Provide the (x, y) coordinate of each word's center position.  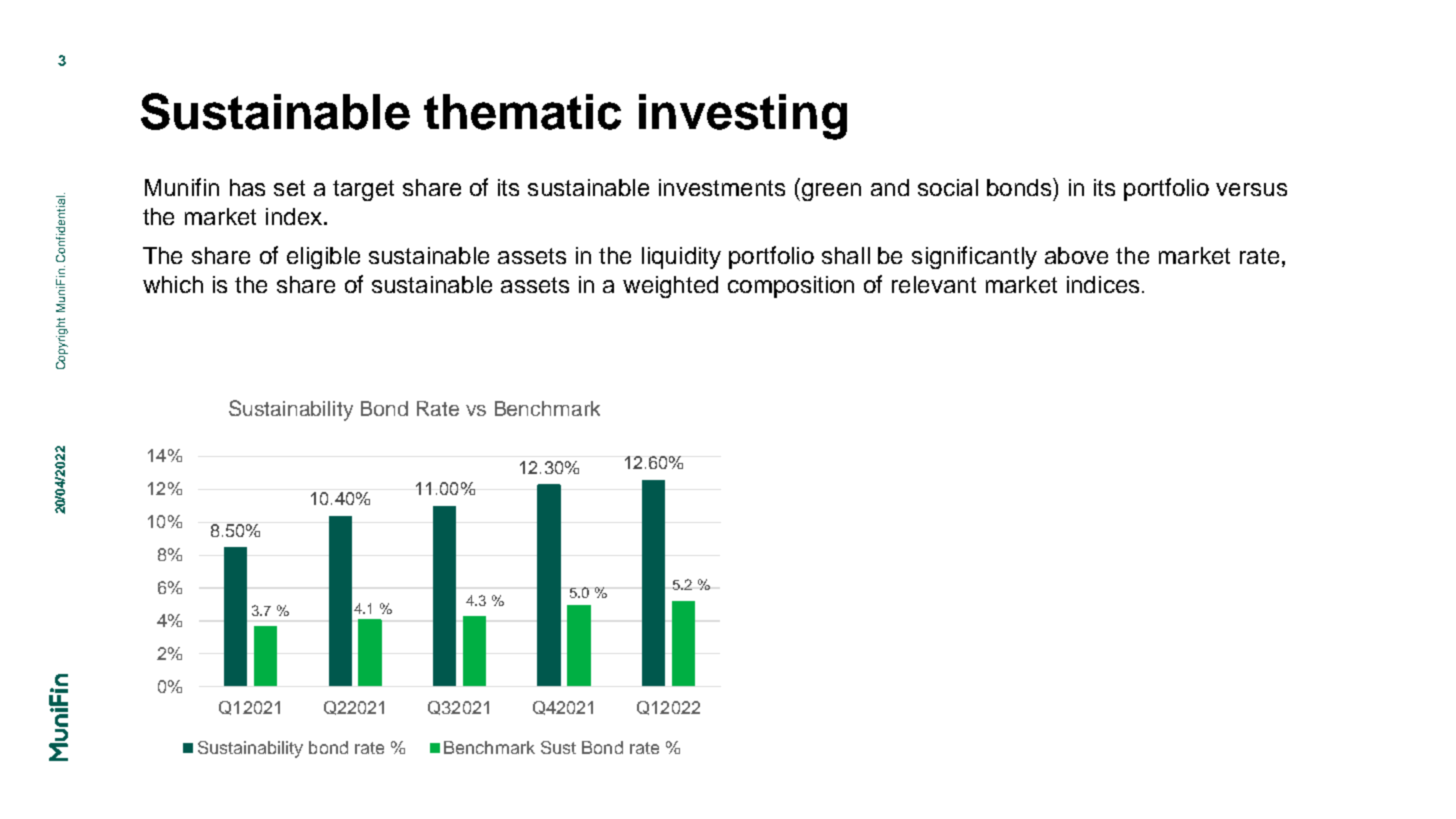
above (1076, 255)
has (247, 187)
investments (722, 187)
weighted (670, 287)
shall (846, 255)
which (173, 284)
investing (743, 117)
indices (1103, 284)
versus (1251, 189)
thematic (522, 112)
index (295, 216)
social (948, 187)
